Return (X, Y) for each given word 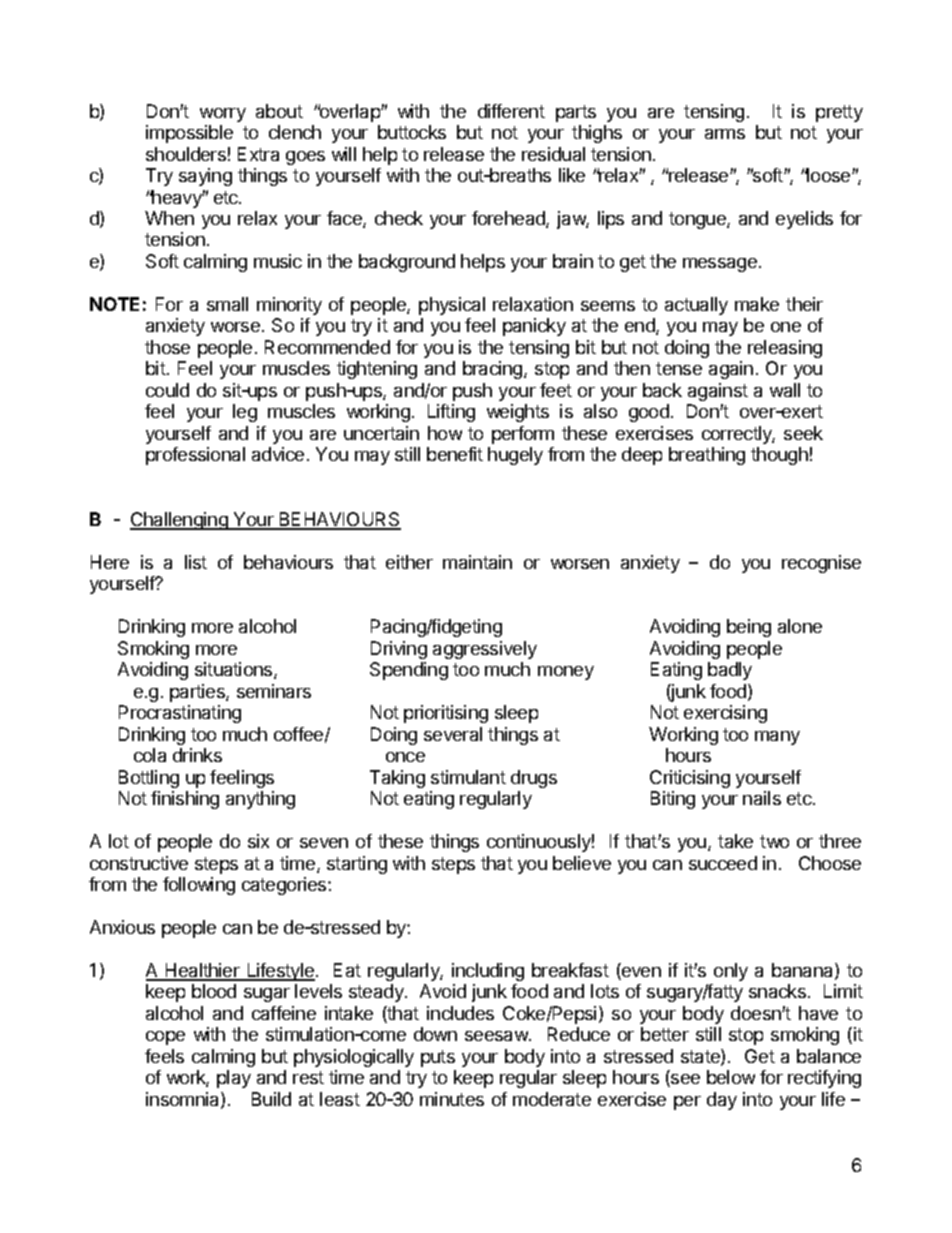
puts (438, 1058)
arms (725, 134)
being (749, 628)
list (196, 562)
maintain (477, 562)
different (511, 111)
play (234, 1079)
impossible (189, 134)
